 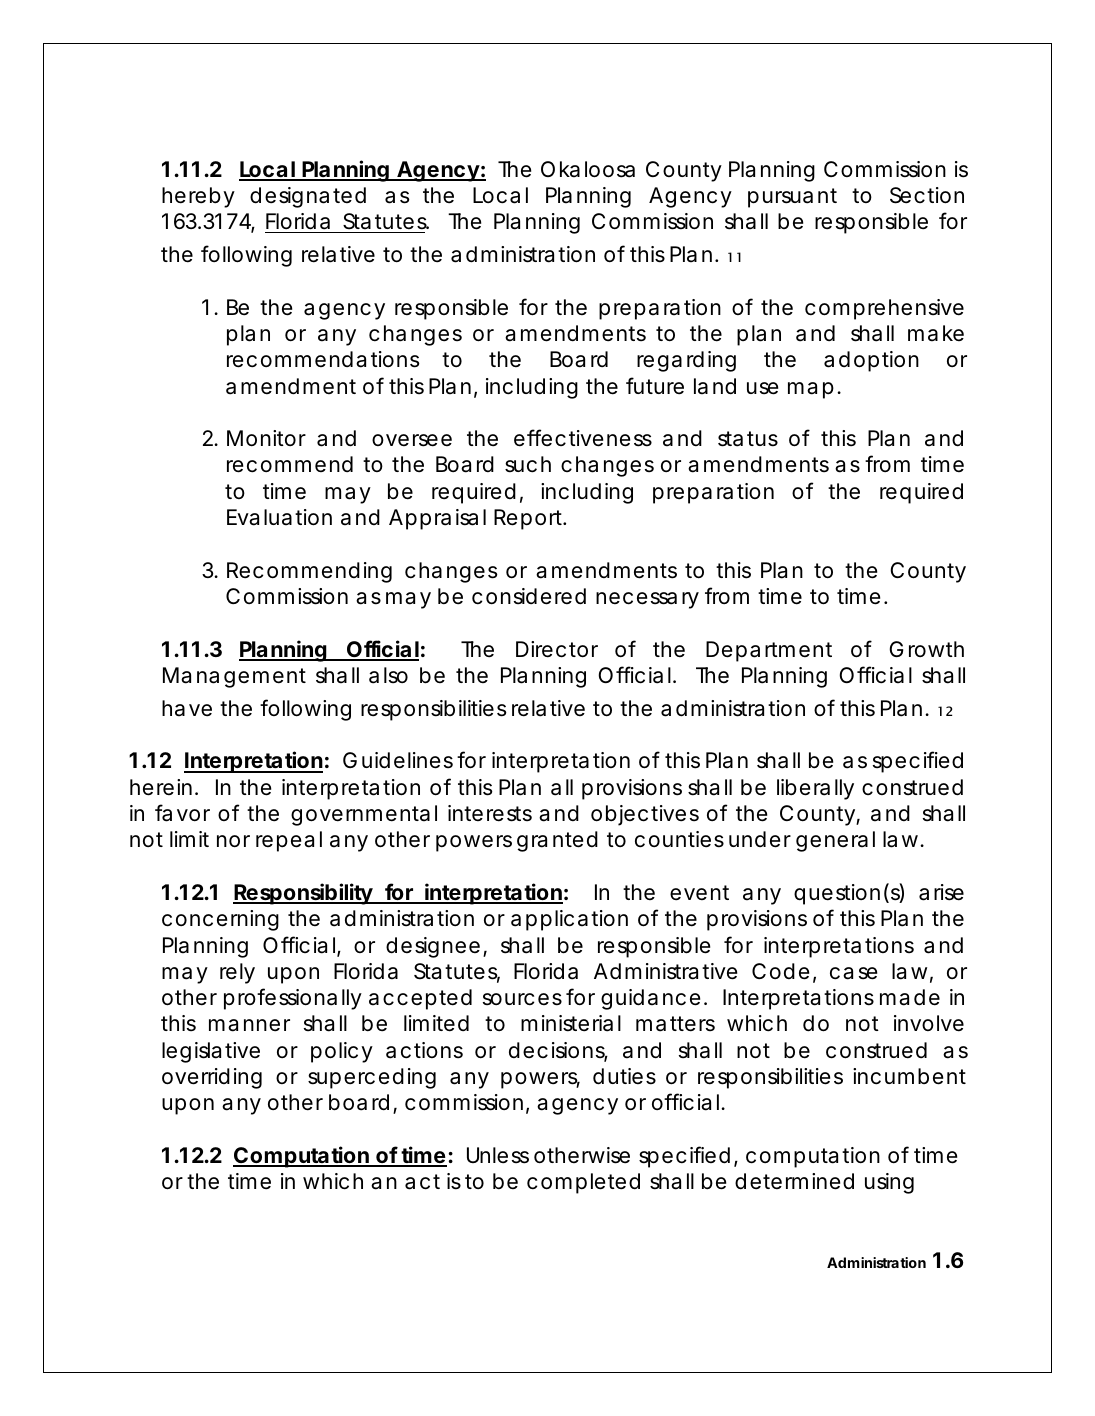 I want to click on application, so click(x=569, y=920).
